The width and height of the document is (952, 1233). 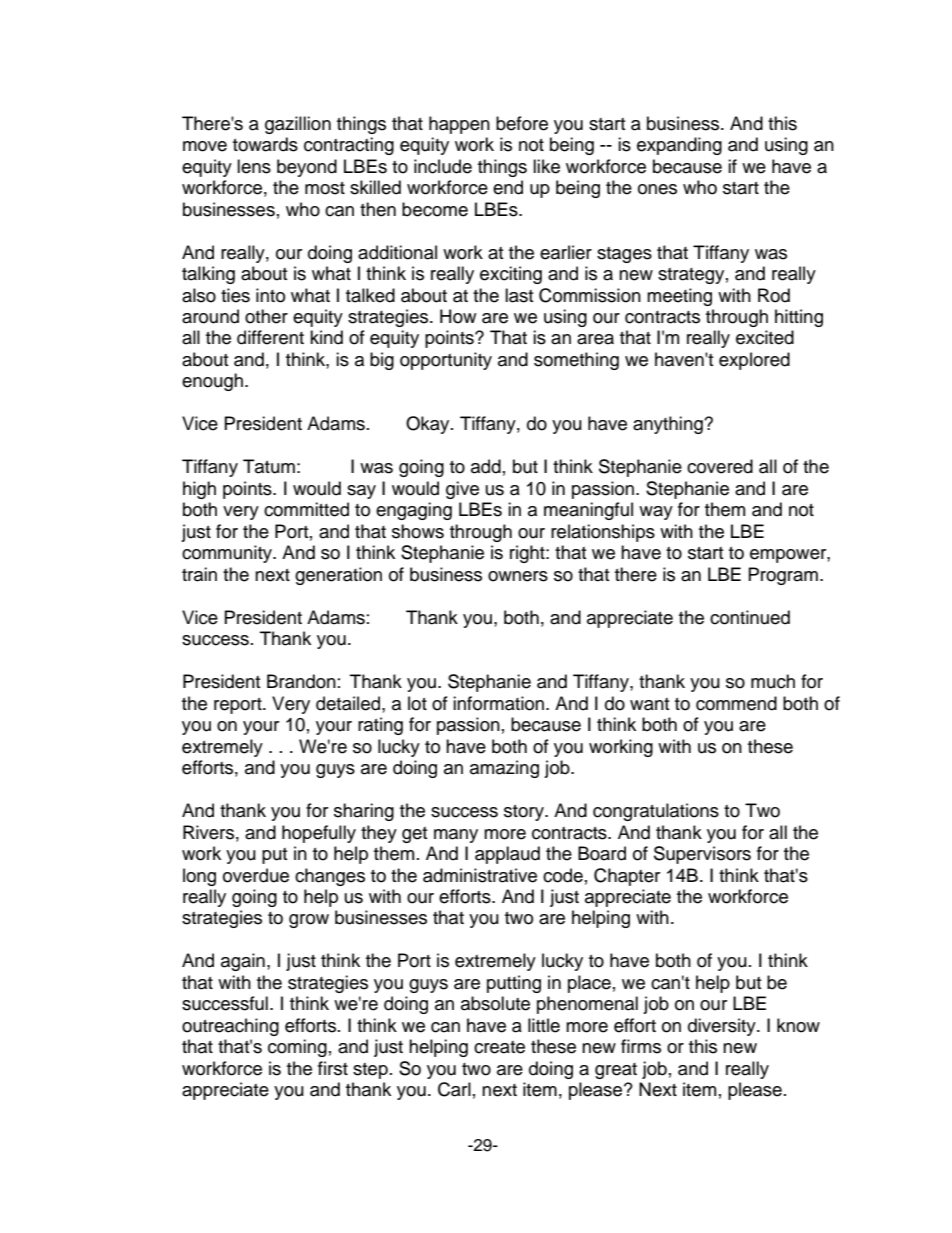 What do you see at coordinates (462, 490) in the document?
I see `give` at bounding box center [462, 490].
